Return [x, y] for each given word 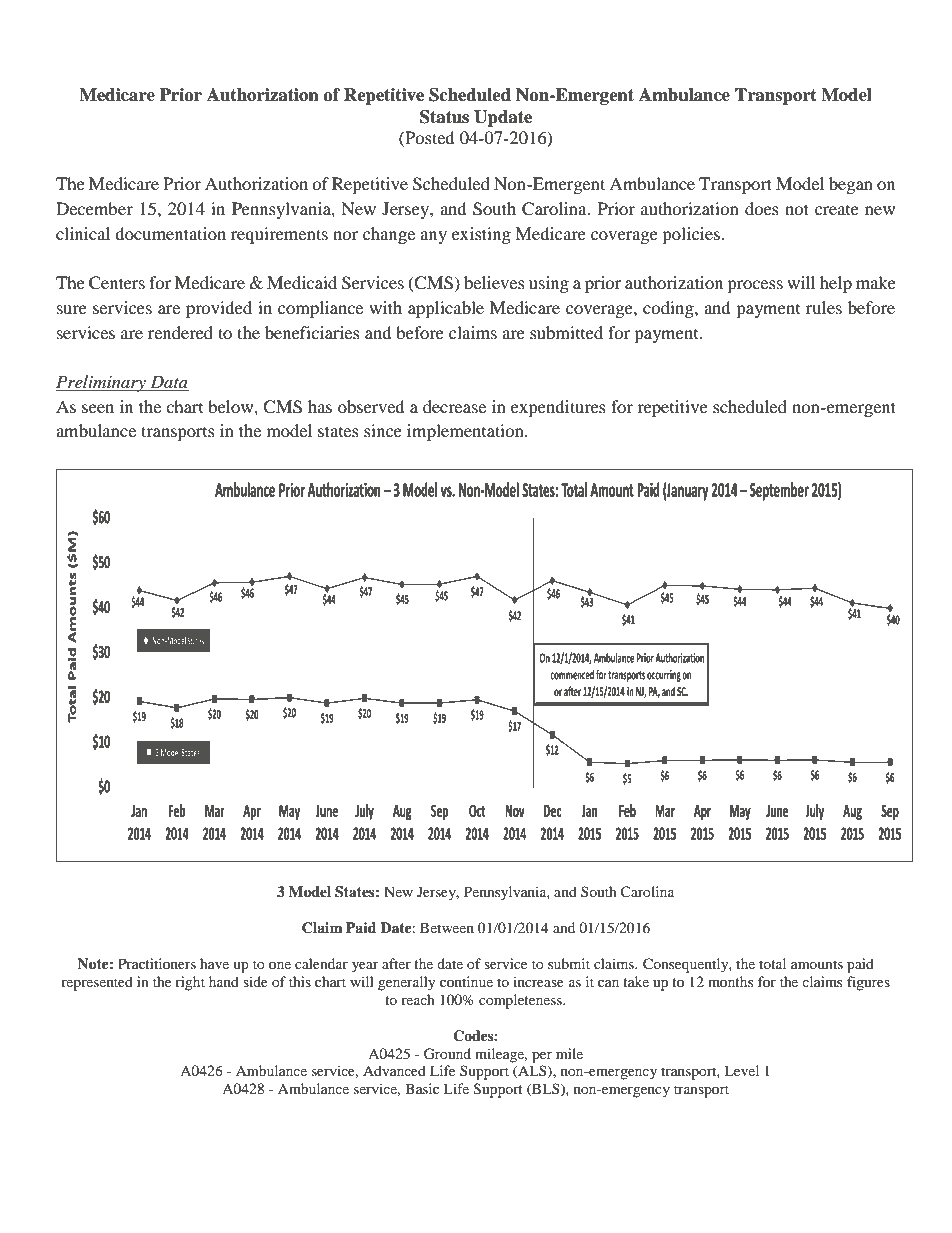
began [851, 185]
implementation [466, 432]
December [94, 208]
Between [447, 927]
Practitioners [157, 963]
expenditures [558, 408]
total [772, 963]
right [190, 983]
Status [444, 117]
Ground [447, 1054]
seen [98, 408]
